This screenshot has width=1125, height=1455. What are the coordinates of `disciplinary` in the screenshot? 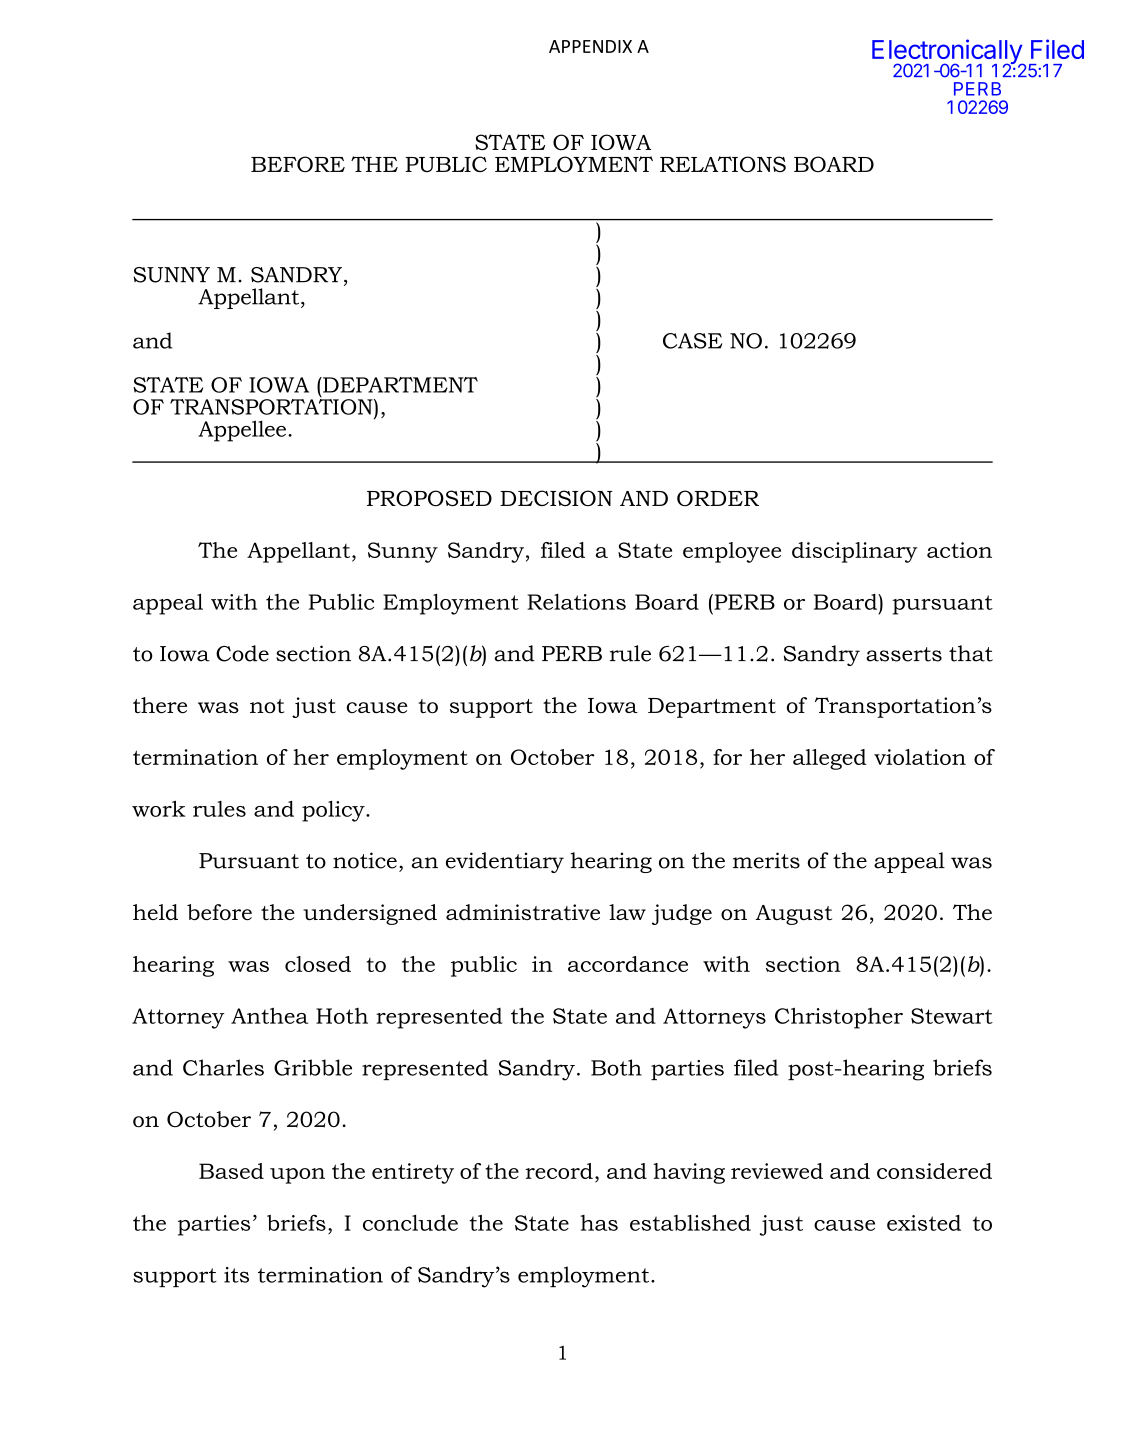 It's located at (855, 552).
